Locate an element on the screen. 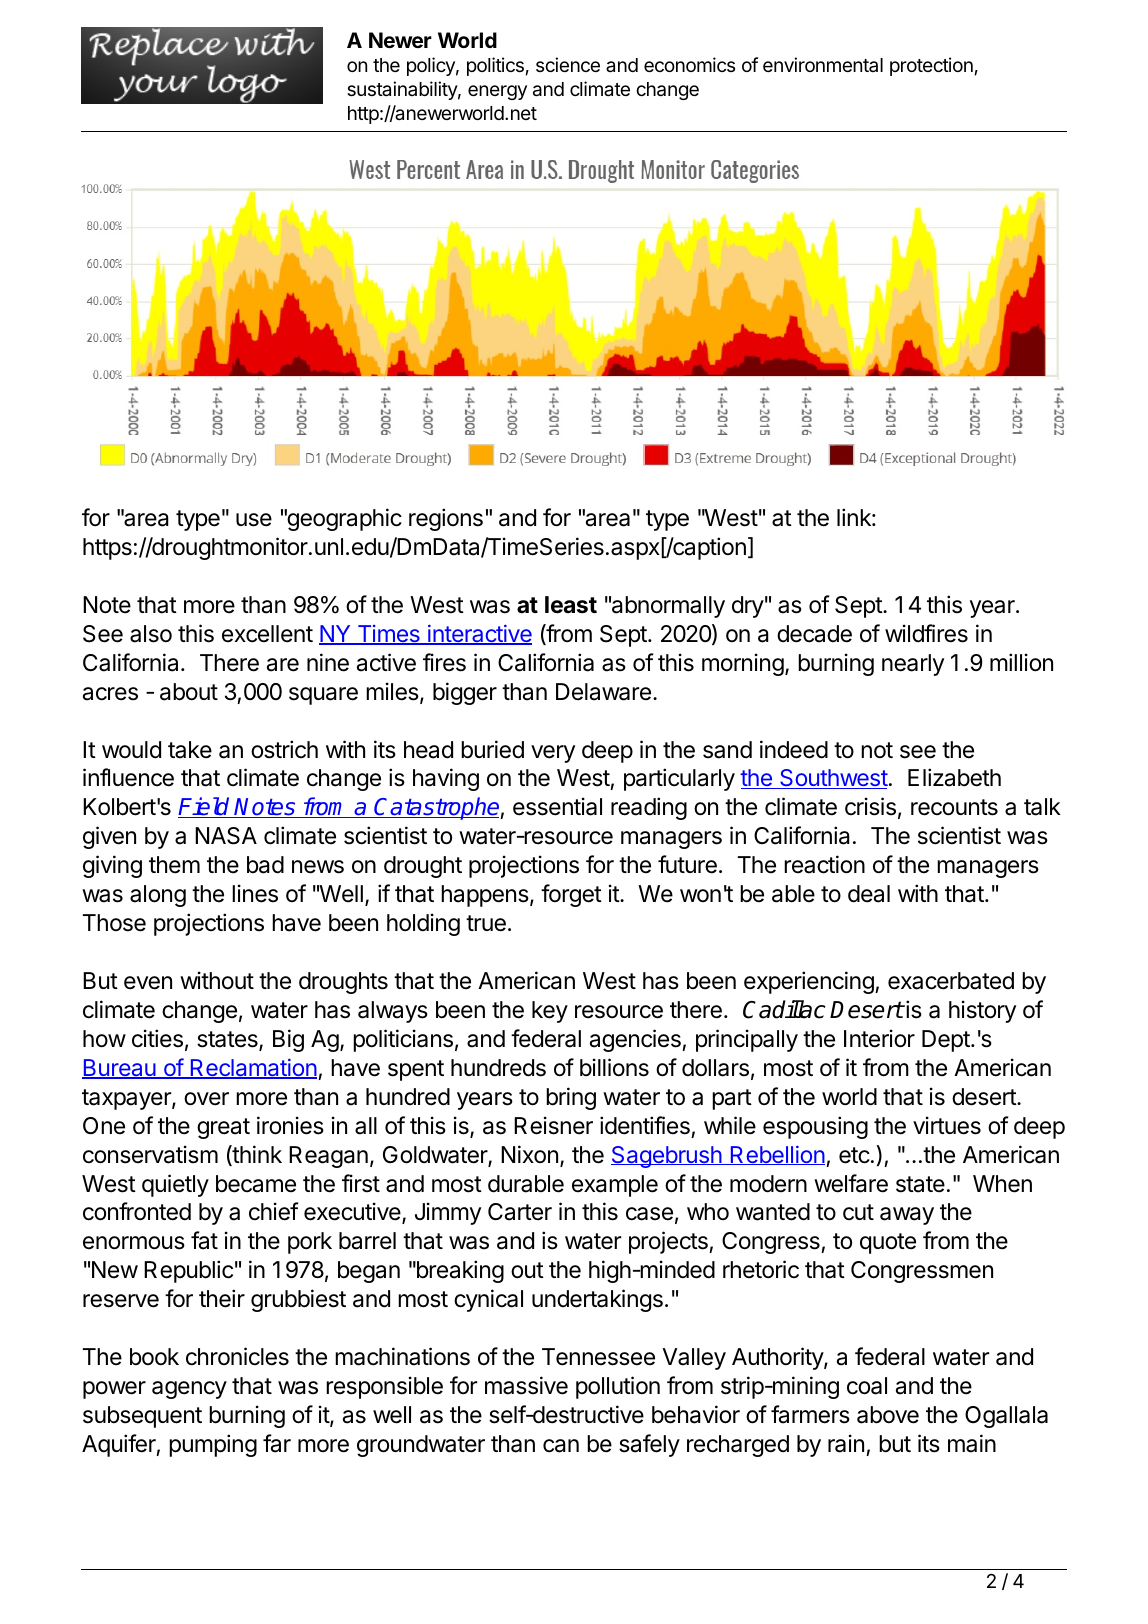 The height and width of the screenshot is (1624, 1148). very is located at coordinates (553, 754).
